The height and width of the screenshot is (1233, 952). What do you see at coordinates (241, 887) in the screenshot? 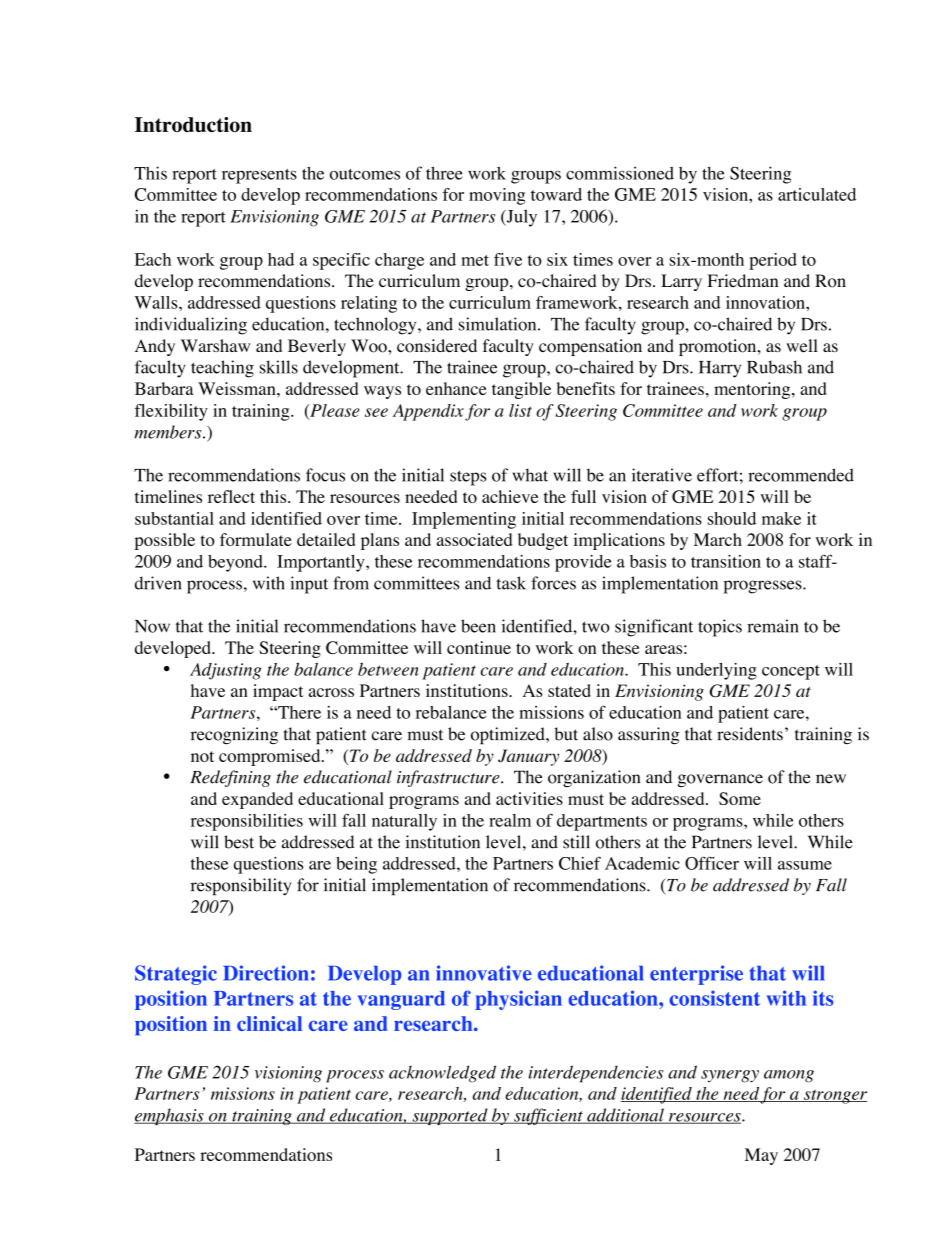
I see `responsibility` at bounding box center [241, 887].
